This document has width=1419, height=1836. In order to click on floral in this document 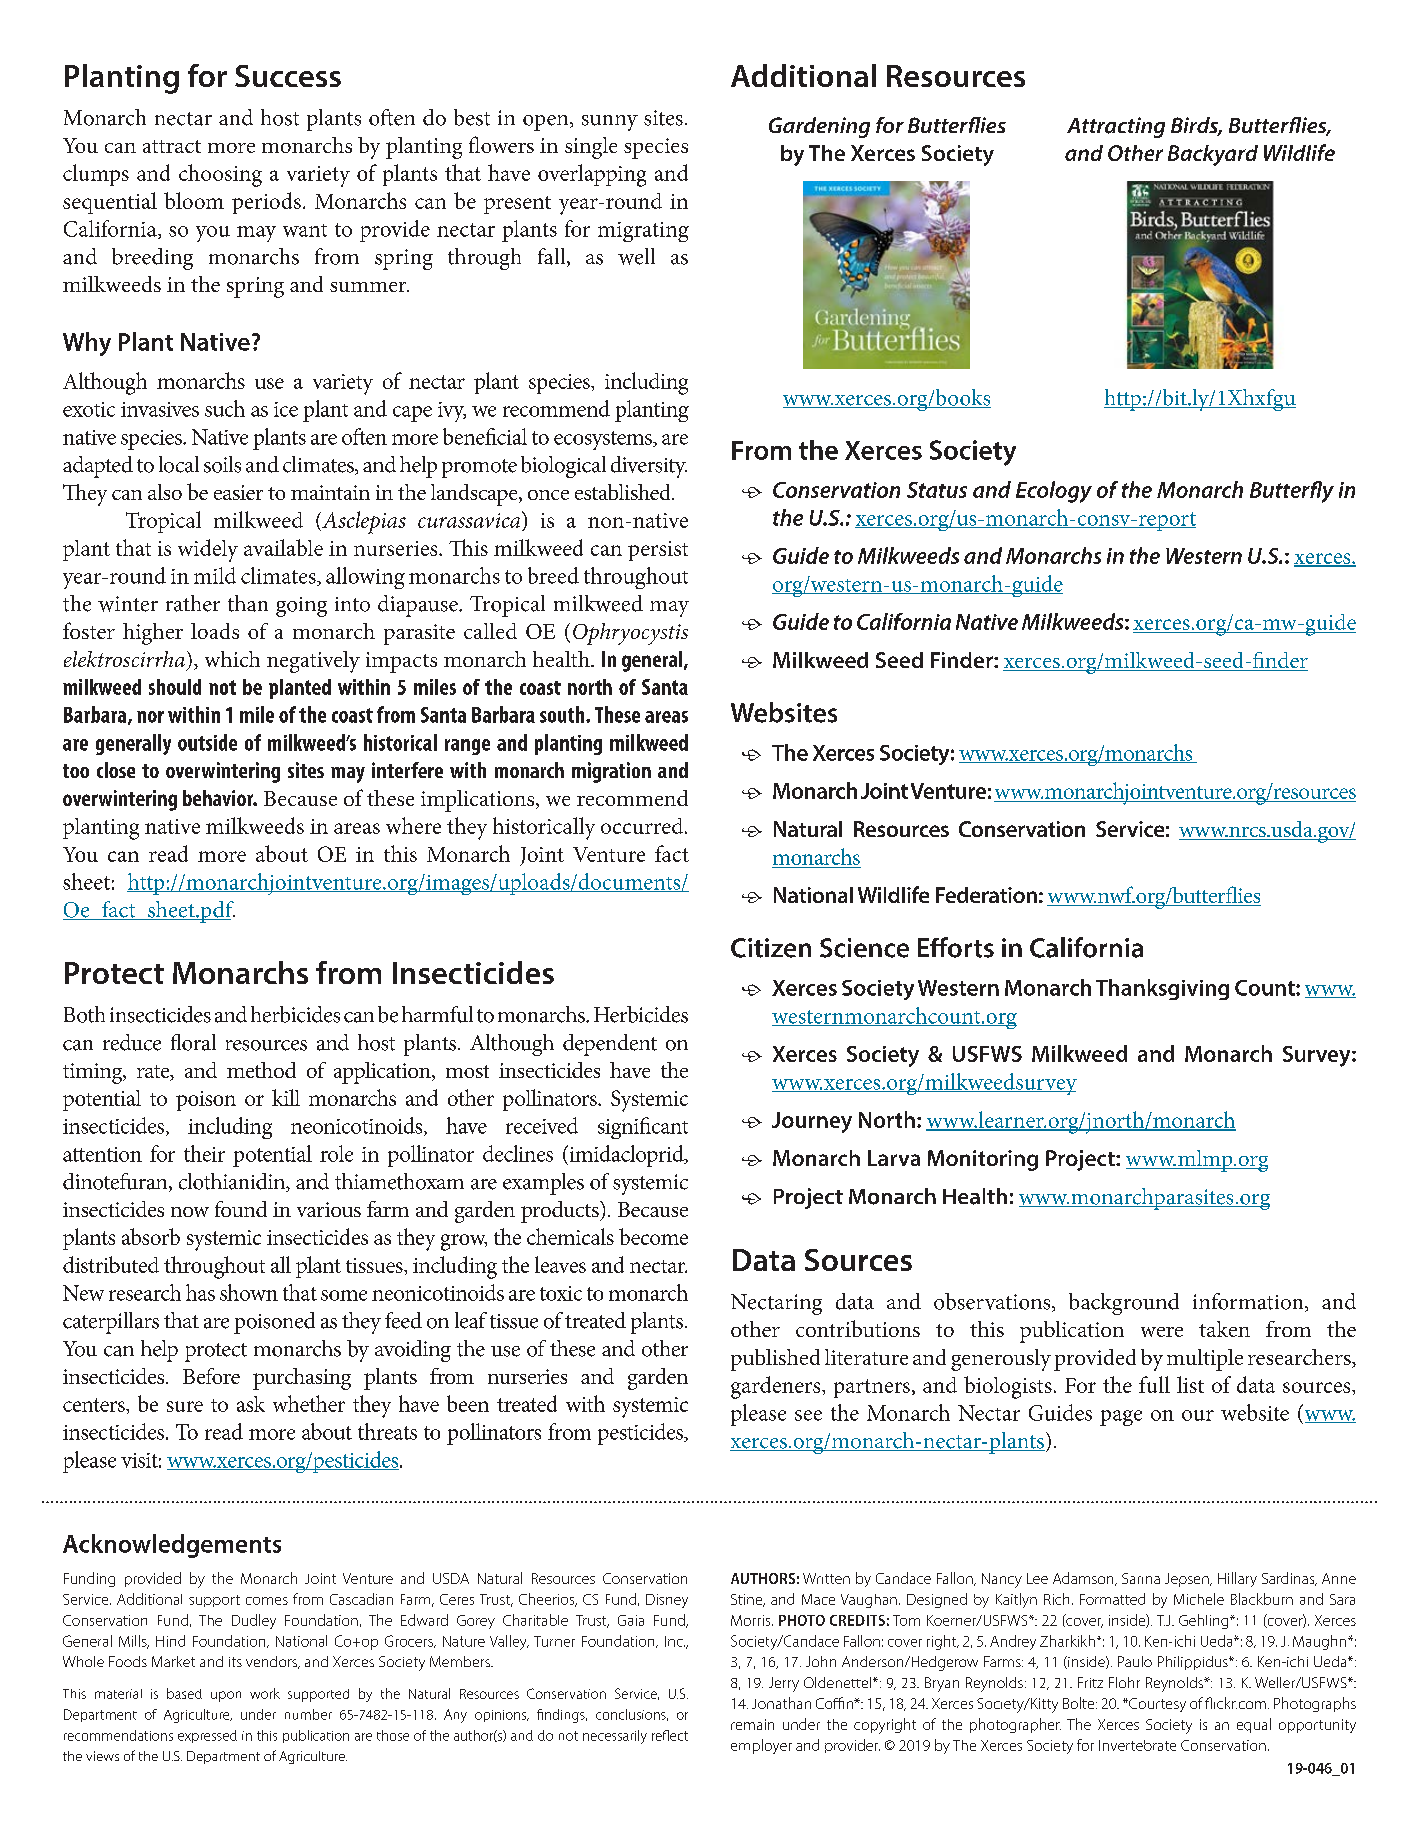, I will do `click(193, 1042)`.
